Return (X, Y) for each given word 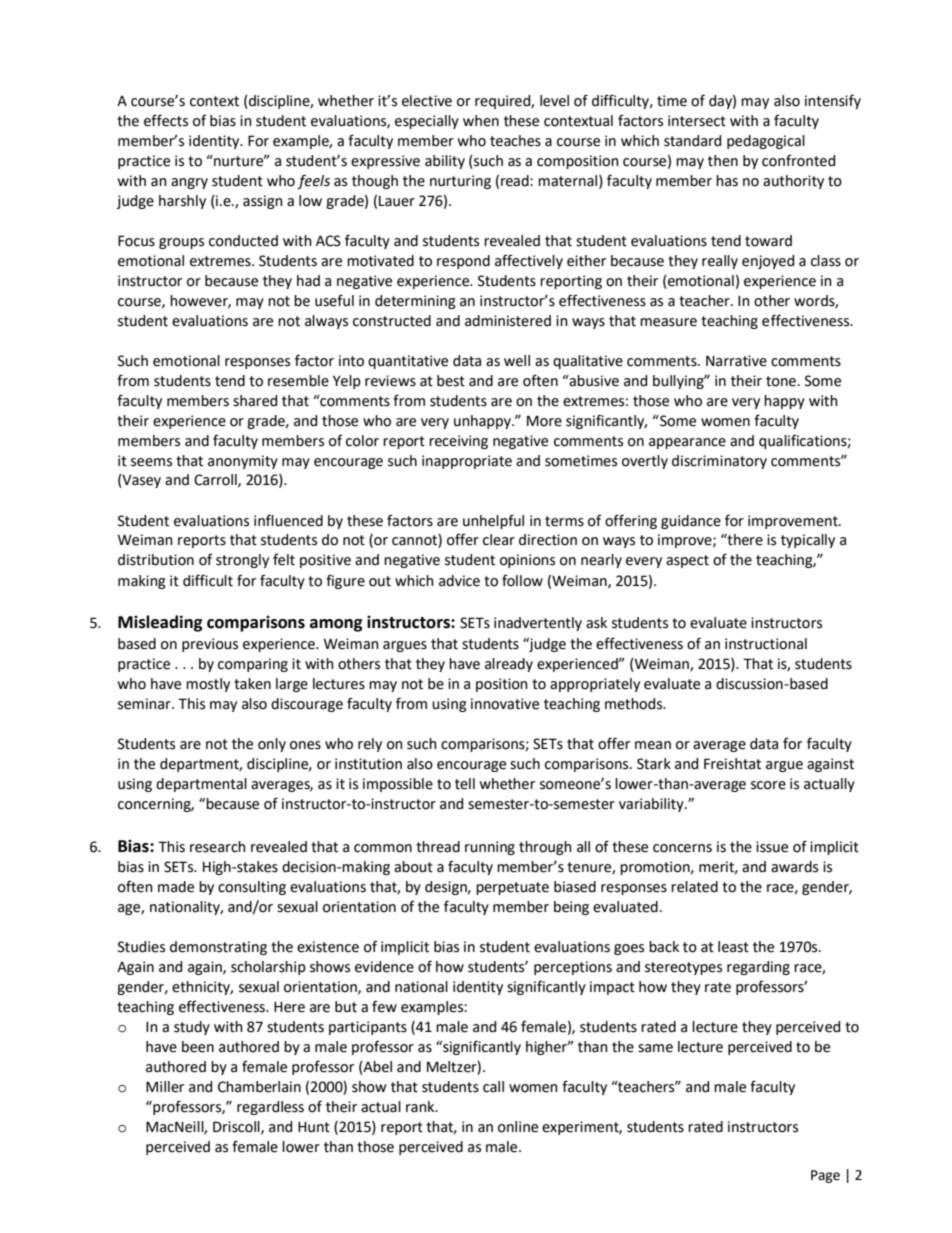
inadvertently (538, 624)
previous (210, 645)
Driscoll (237, 1127)
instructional (766, 644)
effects (166, 120)
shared (255, 401)
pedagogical (766, 142)
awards (794, 867)
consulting (252, 888)
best (451, 381)
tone (781, 381)
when (481, 121)
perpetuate (512, 888)
